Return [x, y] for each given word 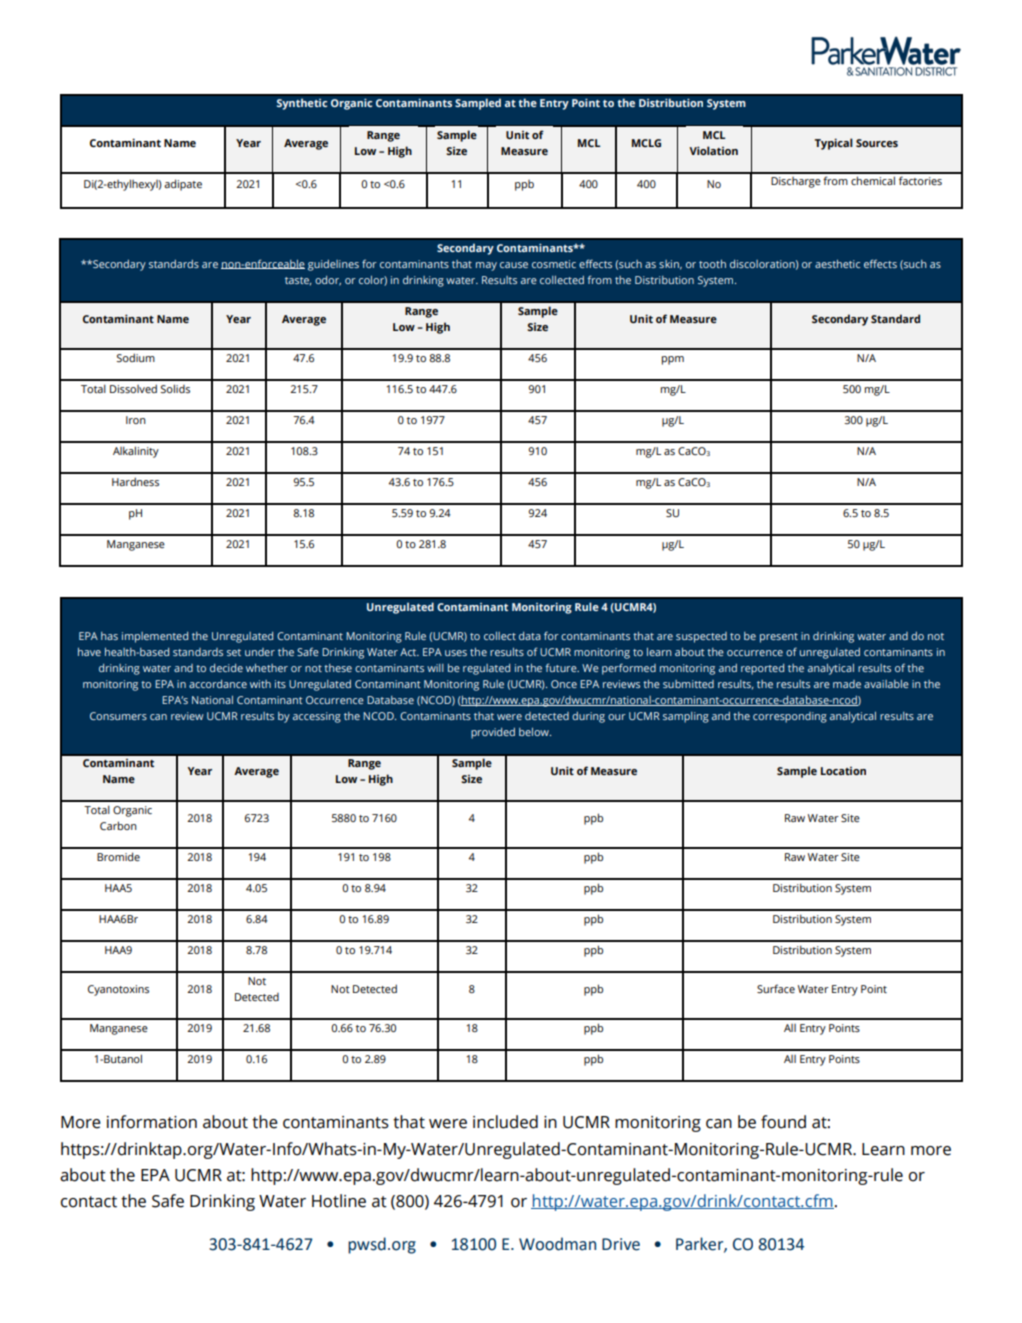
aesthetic [837, 264]
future [562, 667]
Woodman [557, 1244]
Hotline [339, 1201]
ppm [673, 360]
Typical [834, 144]
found [783, 1122]
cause [514, 265]
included [505, 1122]
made [847, 684]
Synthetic [302, 104]
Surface [776, 988]
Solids [175, 388]
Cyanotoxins [118, 990]
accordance [218, 684]
